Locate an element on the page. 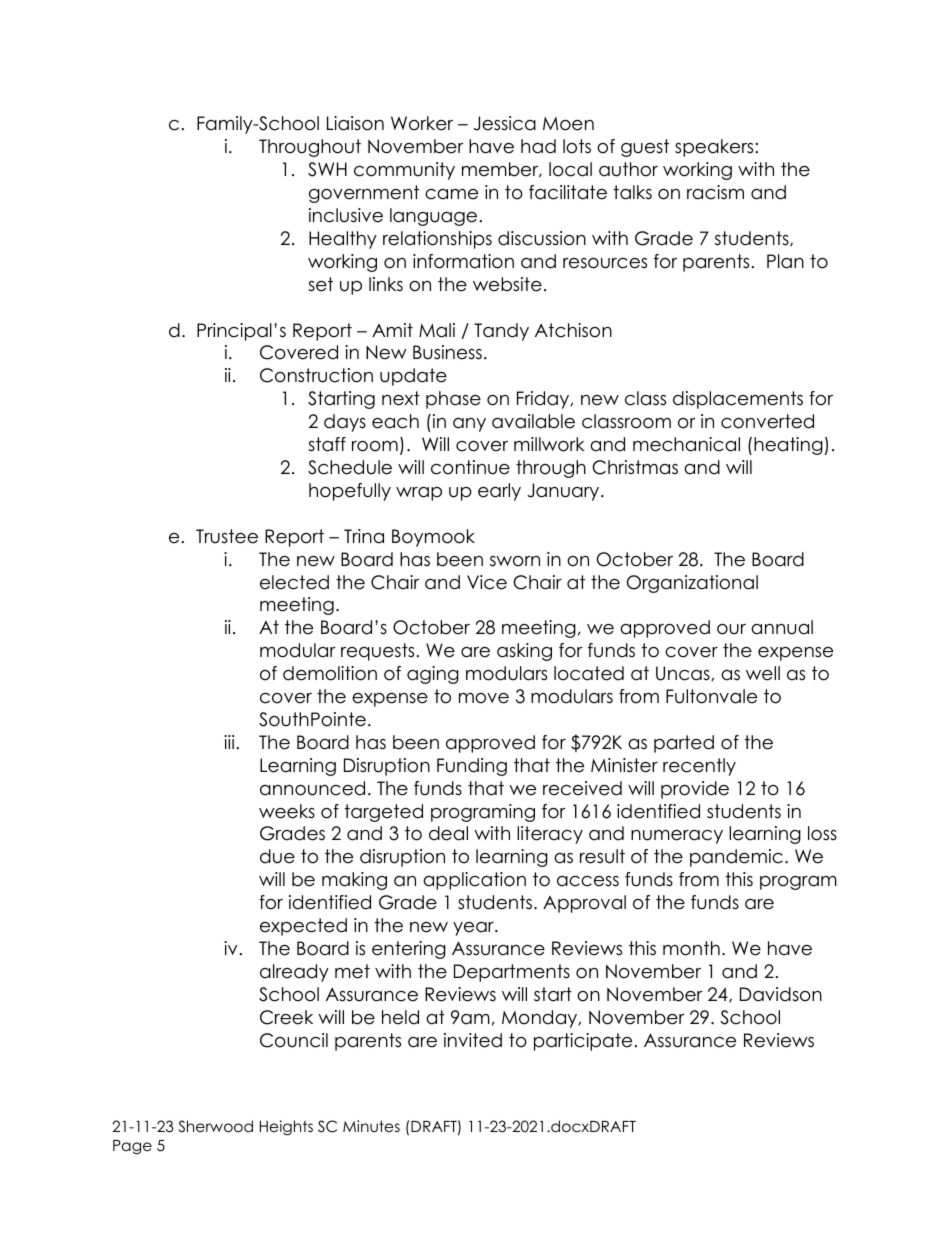 This page has width=952, height=1233. speakers is located at coordinates (714, 148).
